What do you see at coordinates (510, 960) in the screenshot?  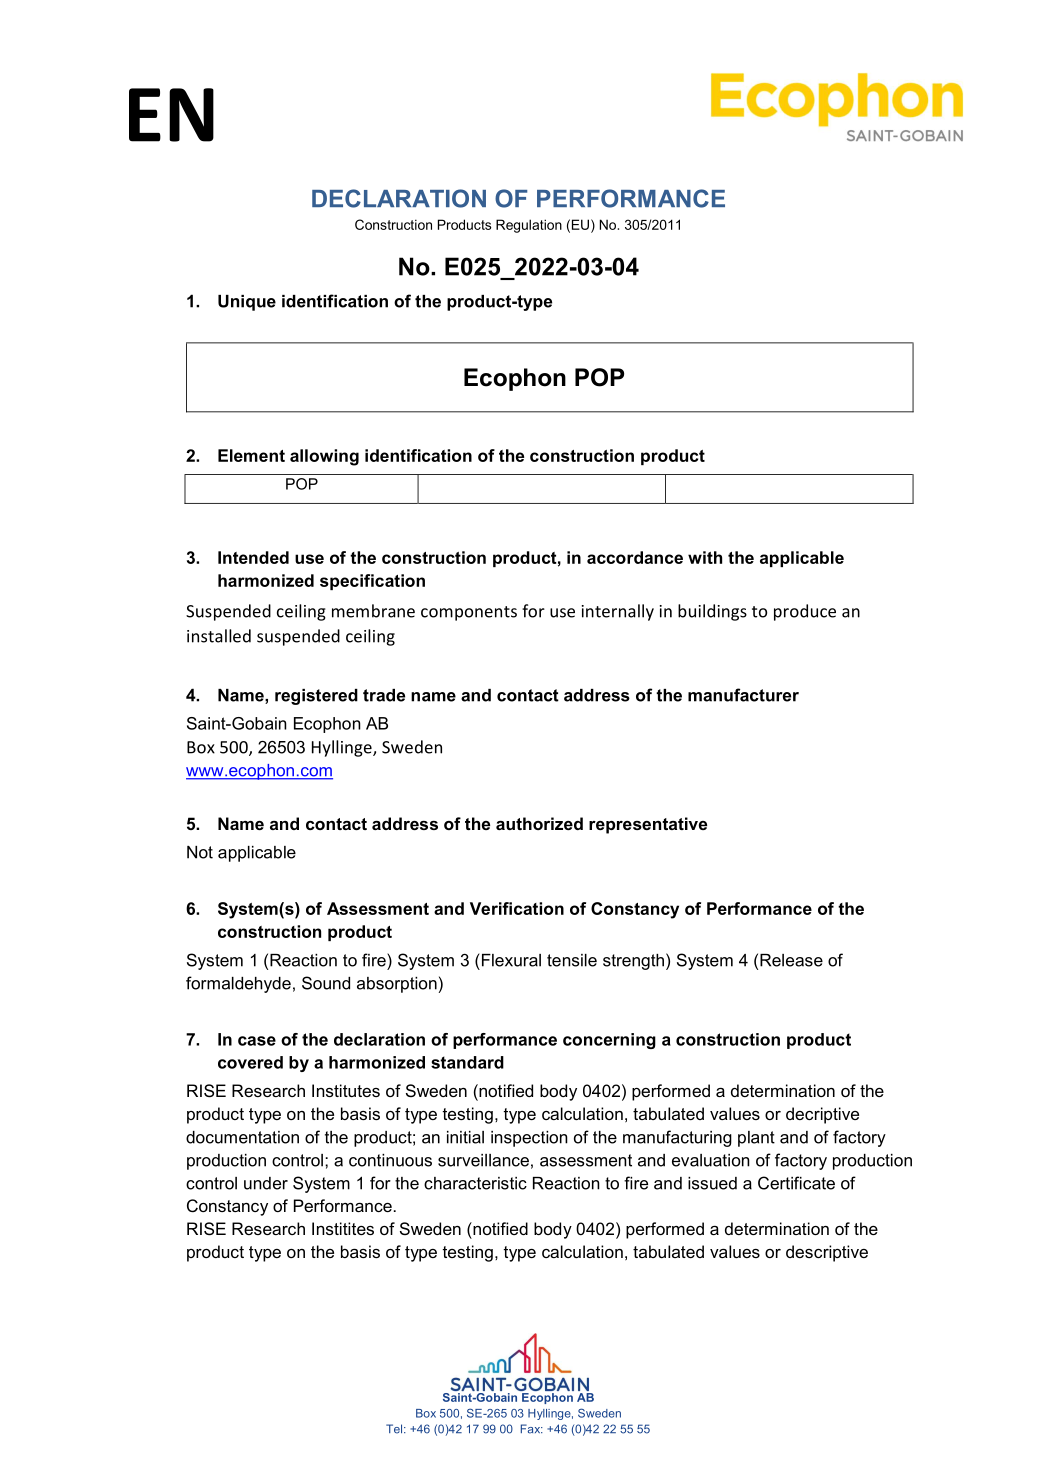 I see `Flexural` at bounding box center [510, 960].
